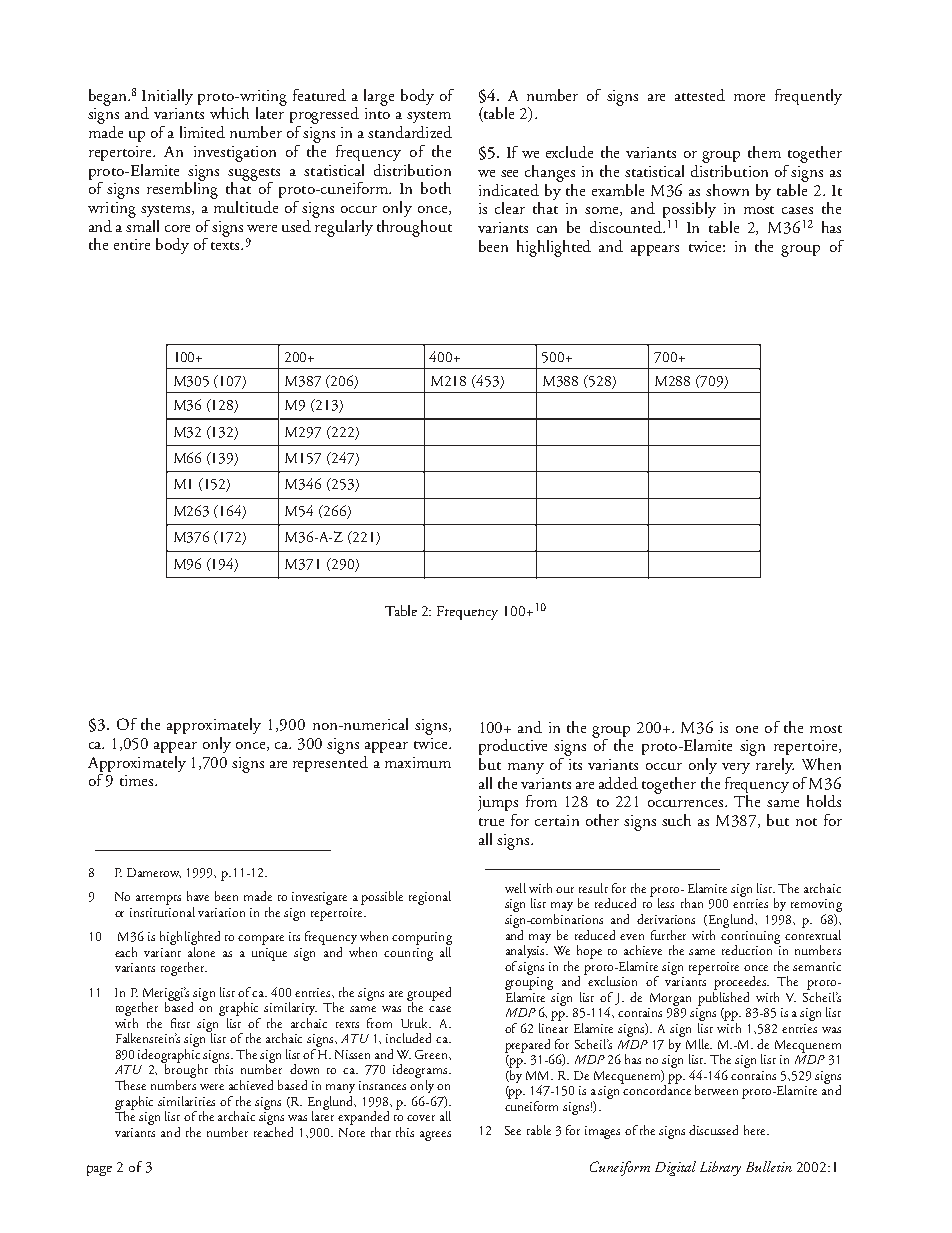 The height and width of the screenshot is (1233, 952). Describe the element at coordinates (410, 132) in the screenshot. I see `standardized` at that location.
